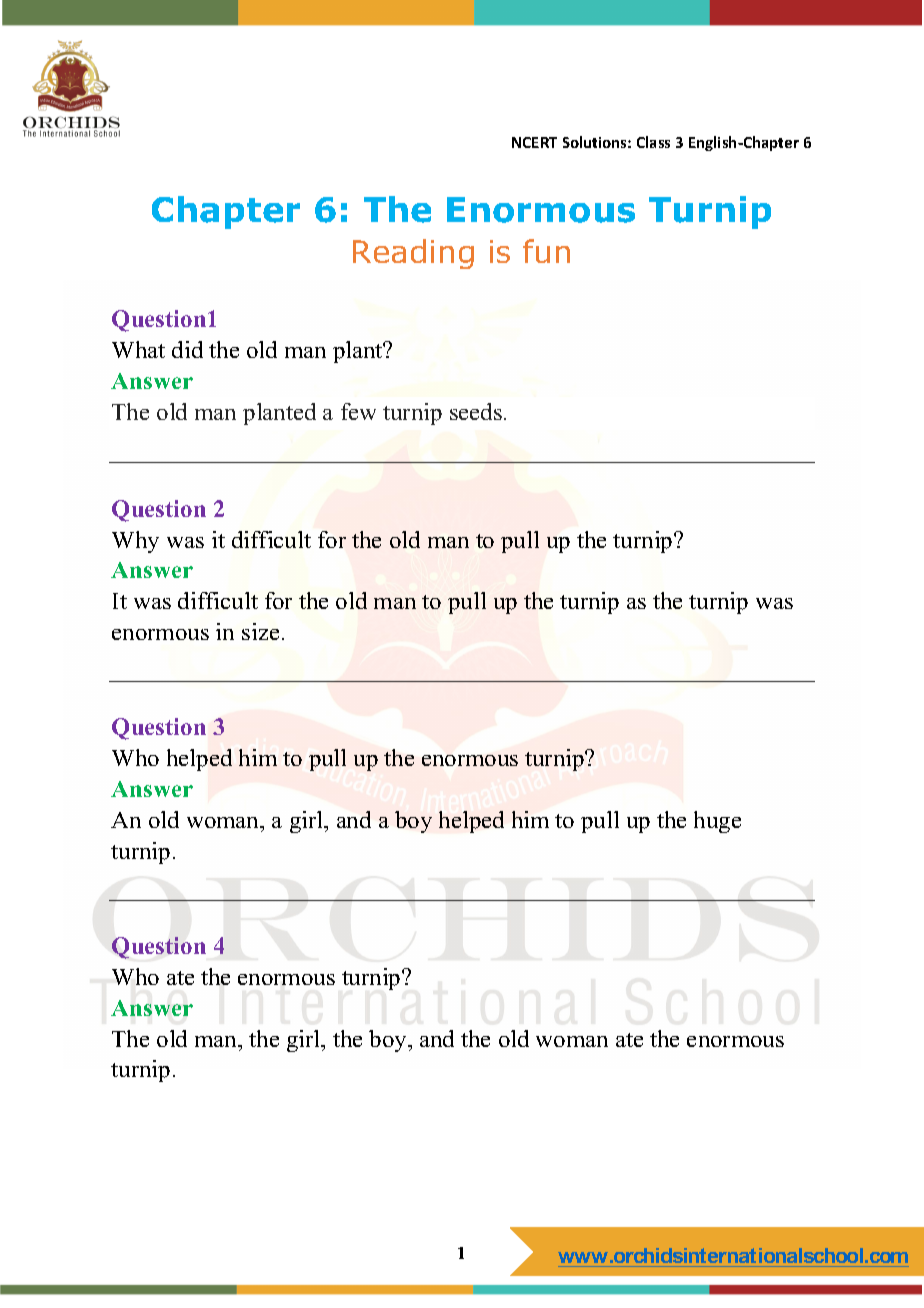 The image size is (924, 1308). I want to click on Class, so click(653, 142).
